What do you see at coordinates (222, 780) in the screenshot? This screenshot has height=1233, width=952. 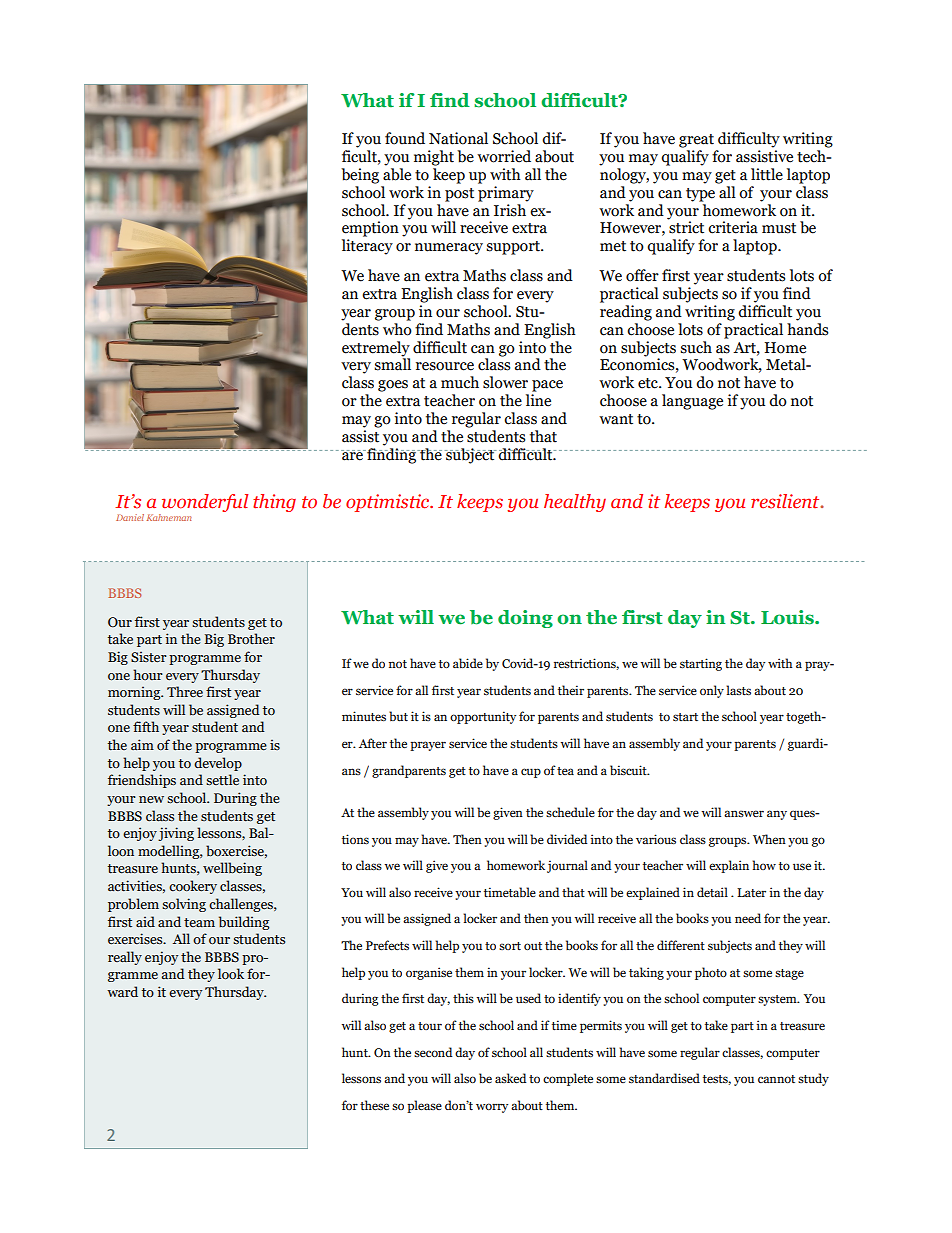 I see `settle` at bounding box center [222, 780].
